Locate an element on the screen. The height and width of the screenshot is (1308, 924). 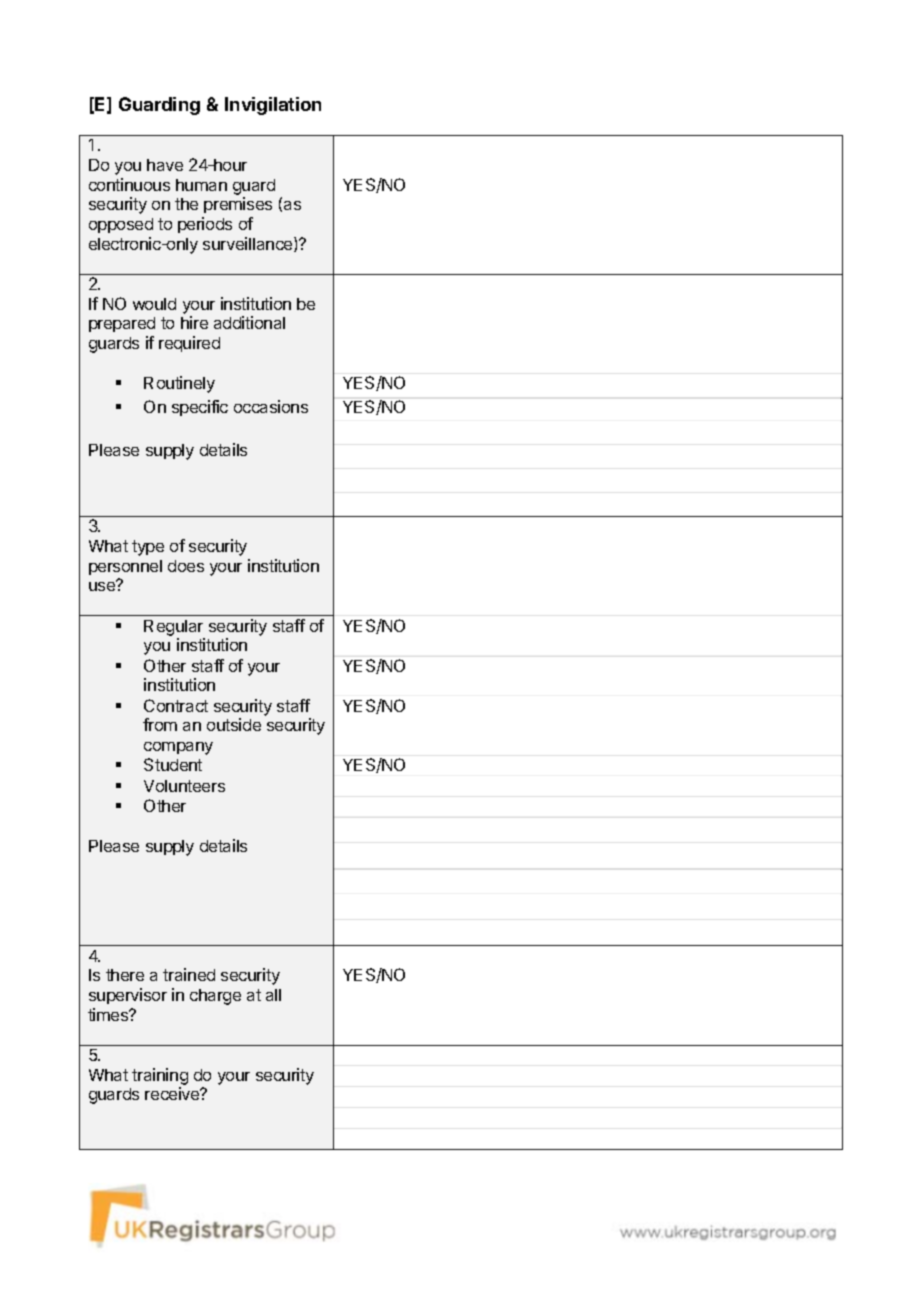
human is located at coordinates (201, 185).
